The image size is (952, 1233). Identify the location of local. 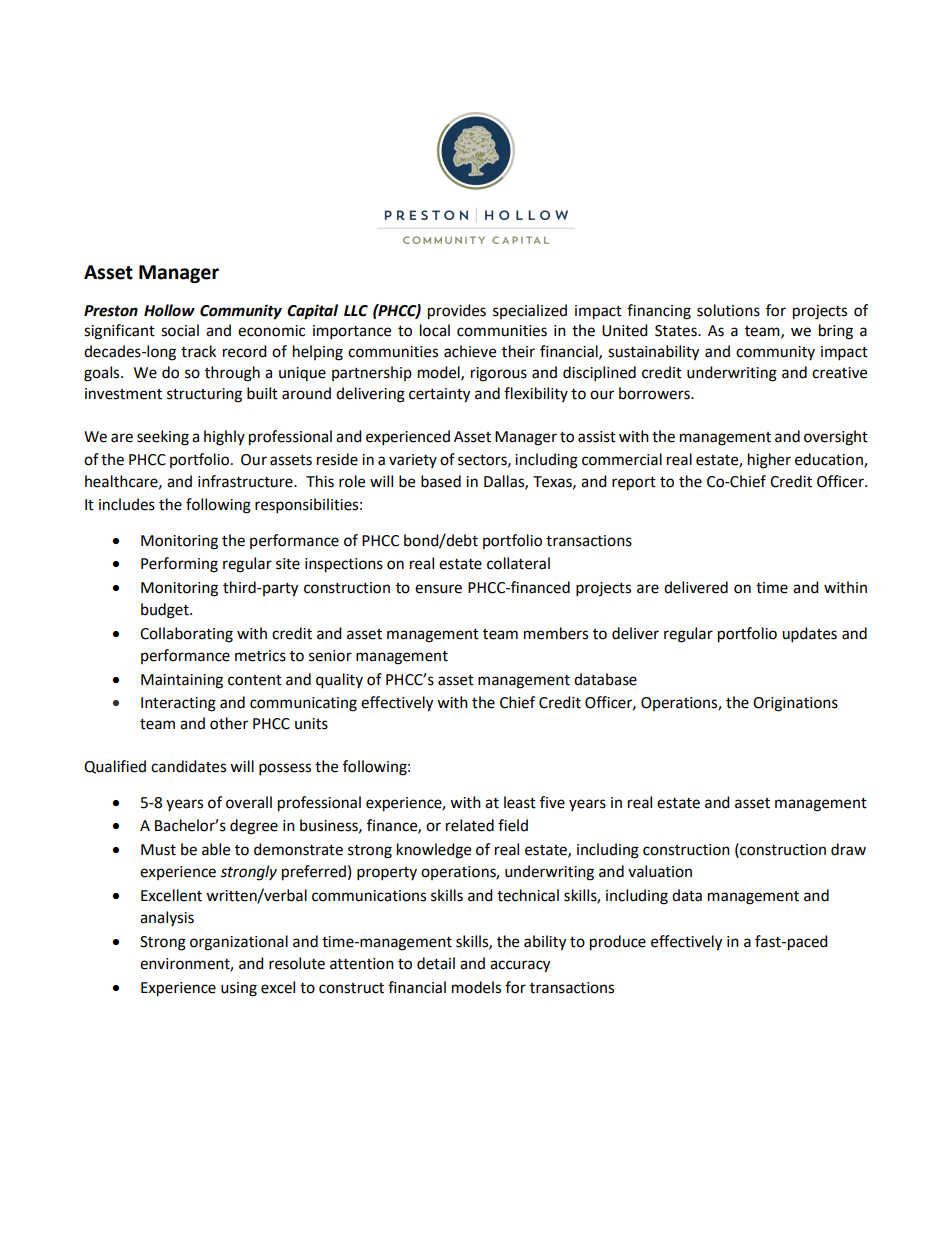
(435, 330).
